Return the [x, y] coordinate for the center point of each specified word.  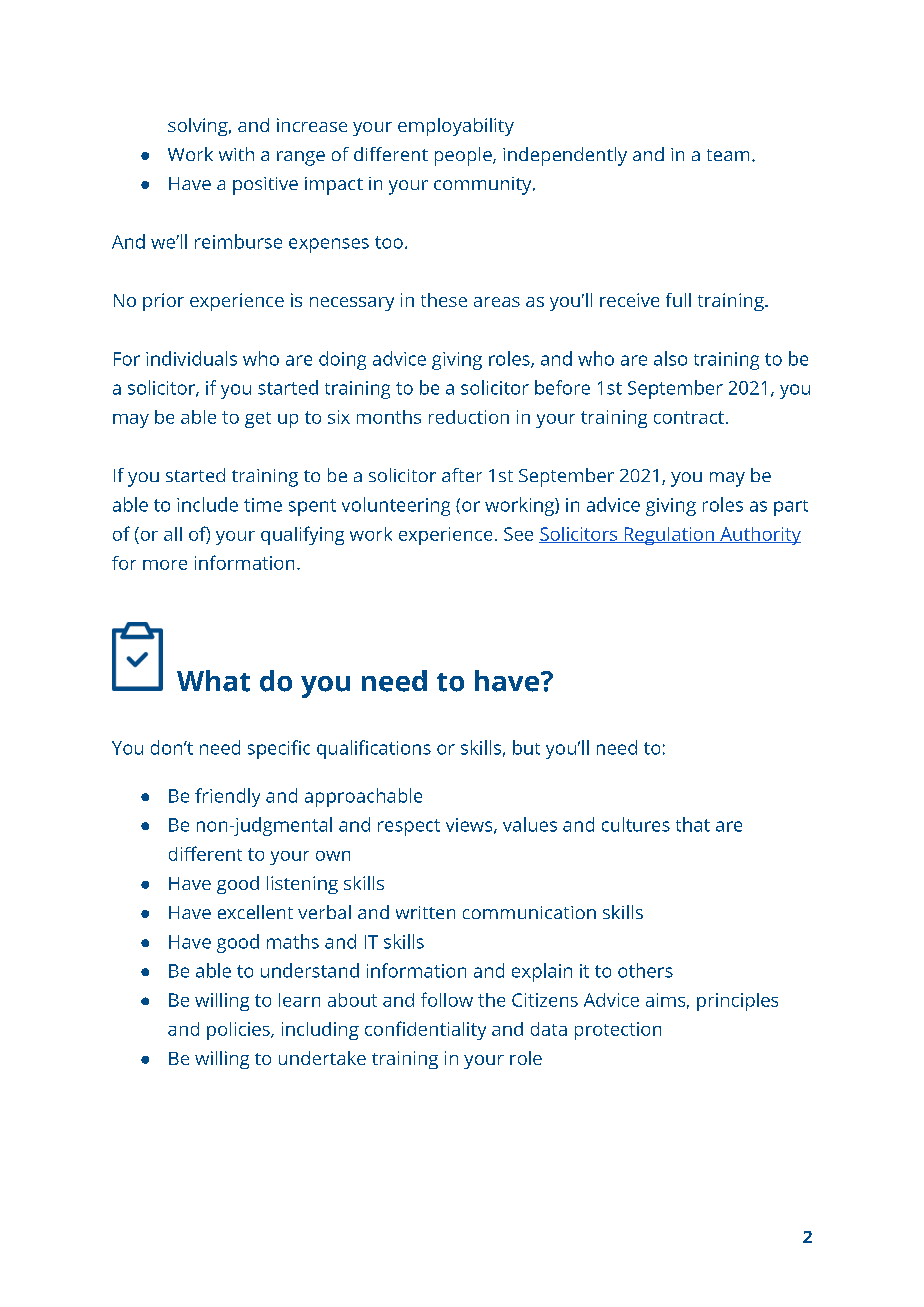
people [464, 156]
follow [447, 999]
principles [737, 1002]
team [728, 155]
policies [239, 1031]
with [236, 154]
